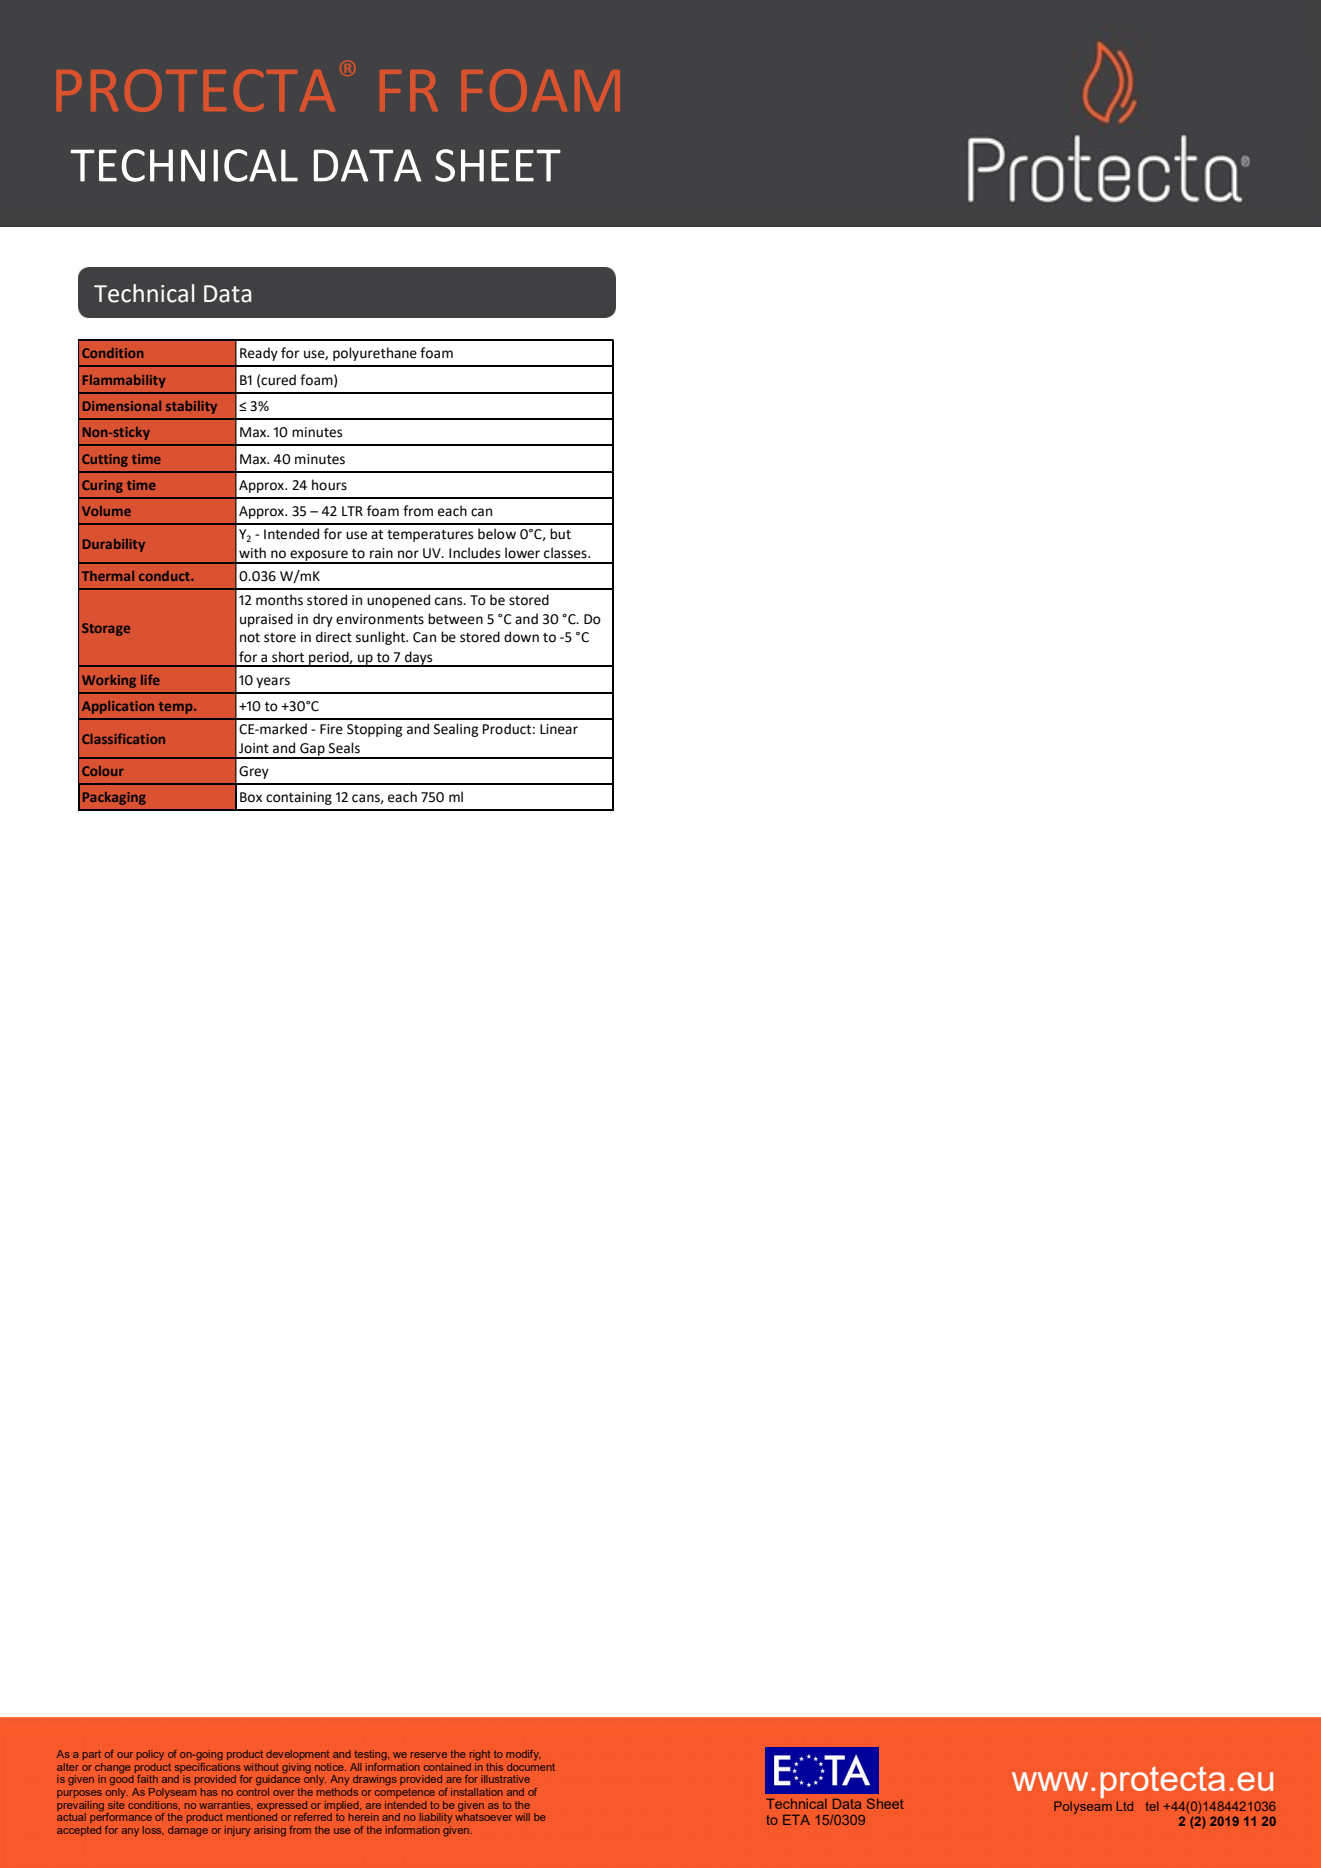 This screenshot has height=1868, width=1321. What do you see at coordinates (251, 797) in the screenshot?
I see `Box` at bounding box center [251, 797].
